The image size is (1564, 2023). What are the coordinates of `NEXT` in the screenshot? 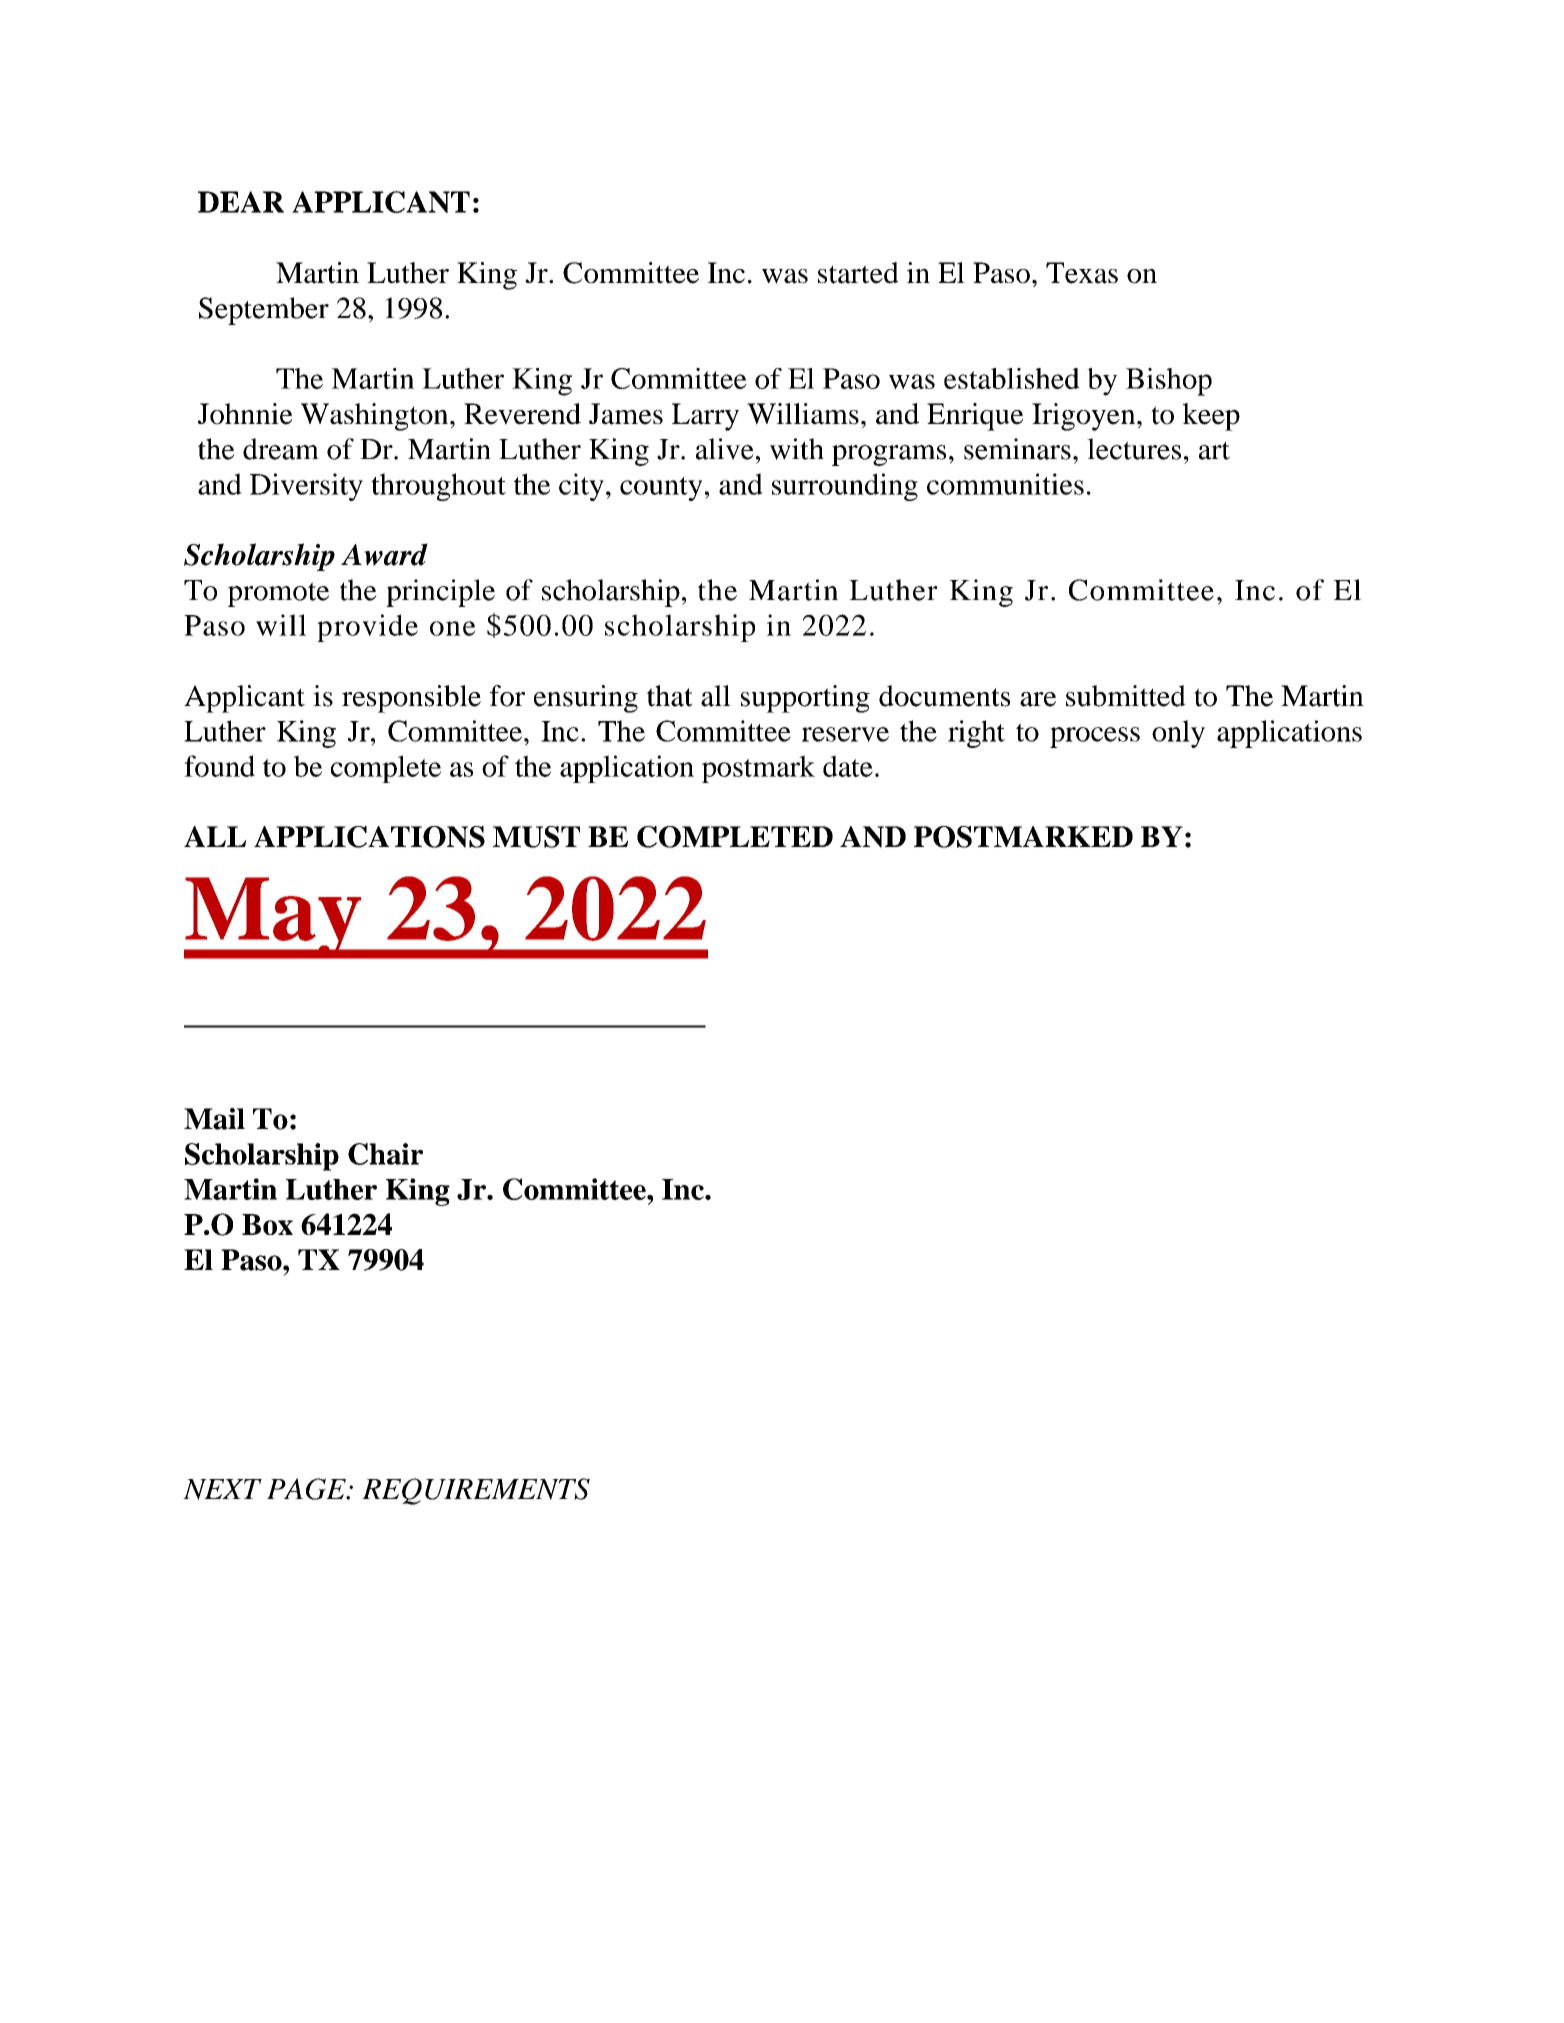 It's located at (222, 1489).
